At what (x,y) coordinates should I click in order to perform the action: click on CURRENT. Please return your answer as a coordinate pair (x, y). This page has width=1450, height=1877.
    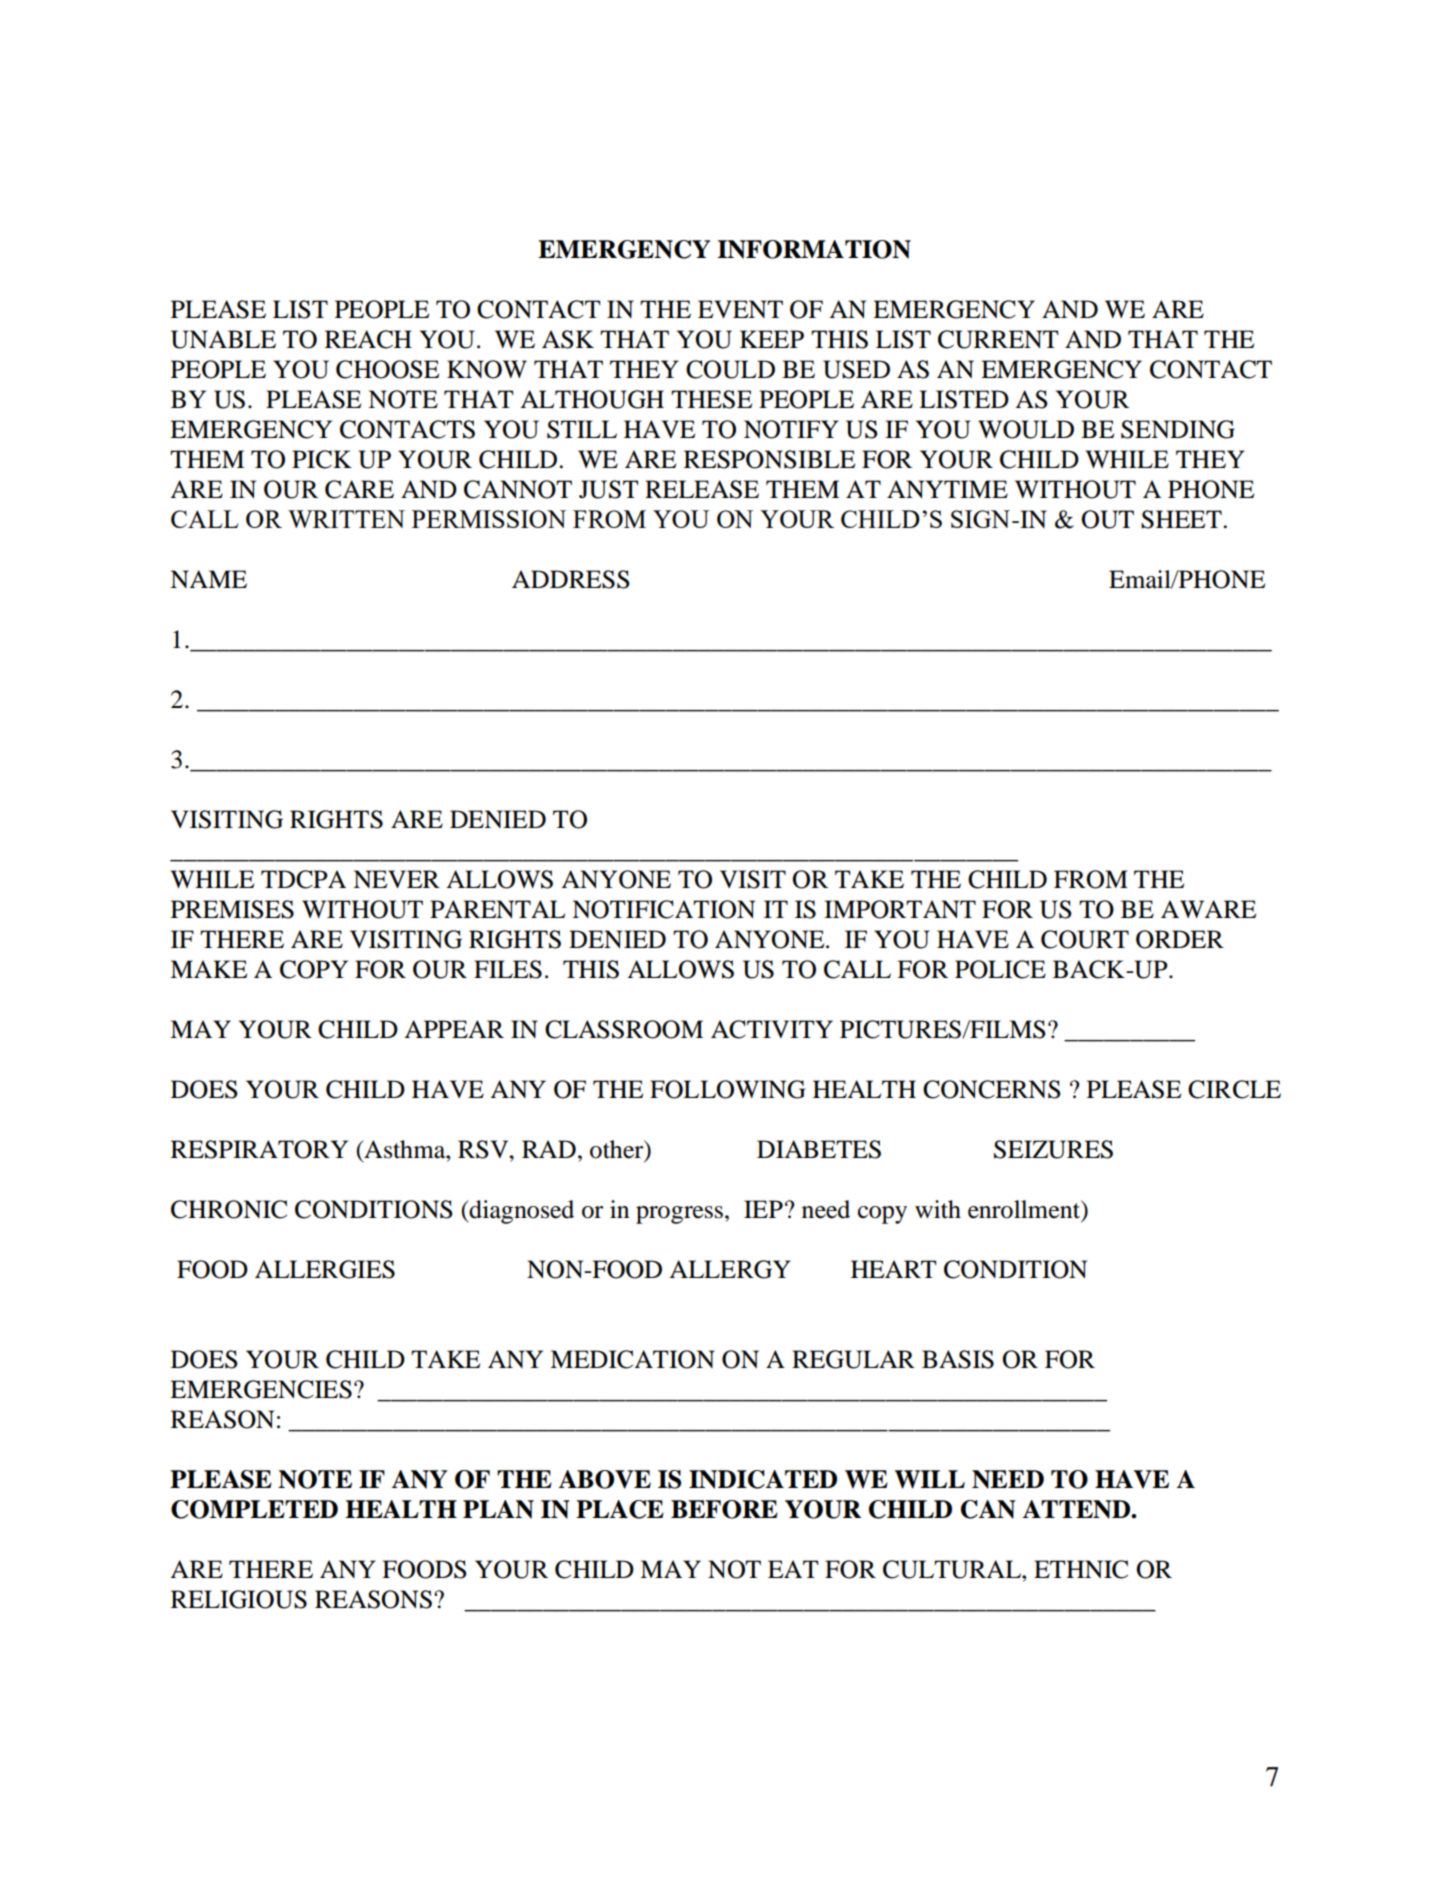
    Looking at the image, I should click on (998, 339).
